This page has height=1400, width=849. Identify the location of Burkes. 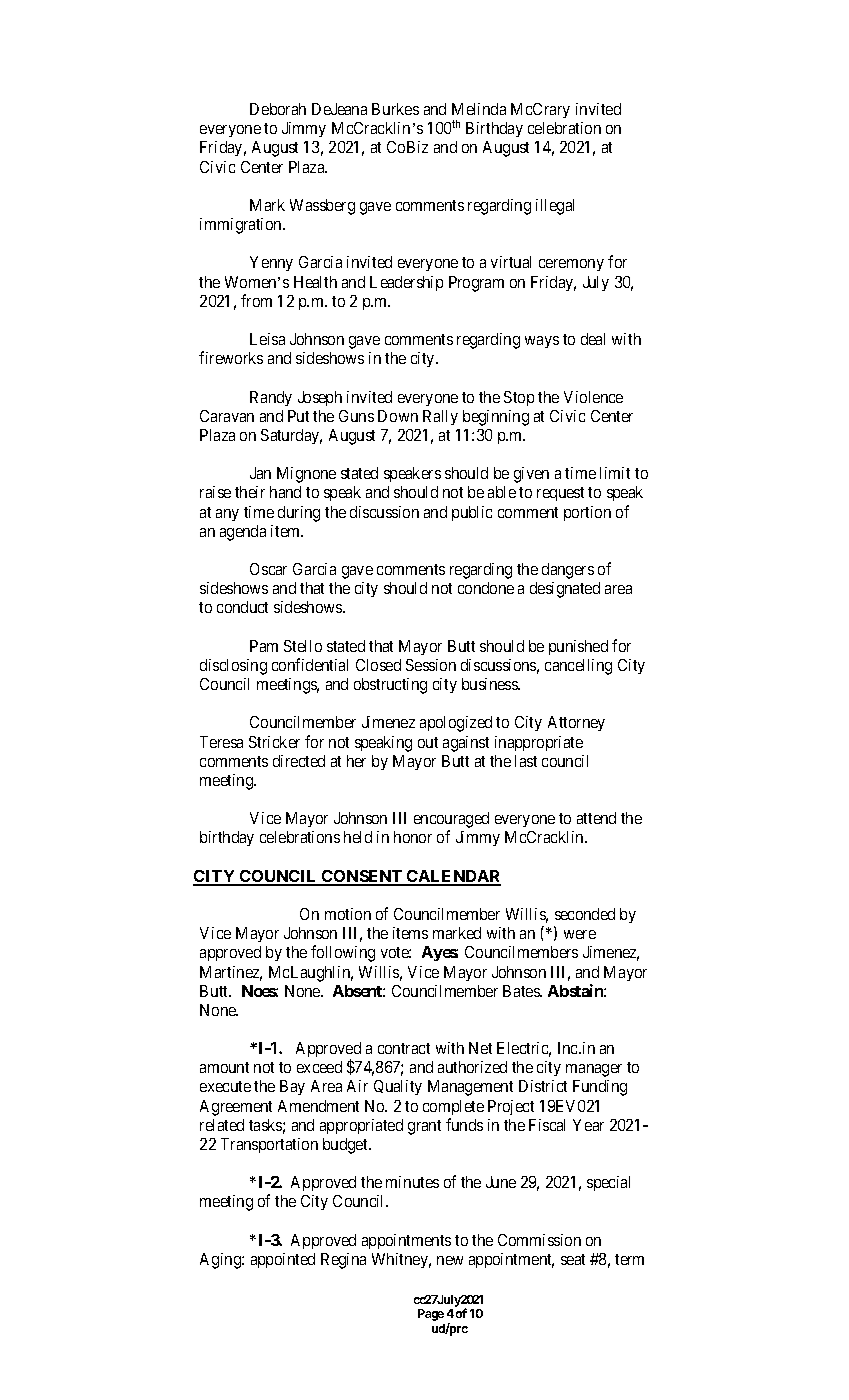
(395, 109).
